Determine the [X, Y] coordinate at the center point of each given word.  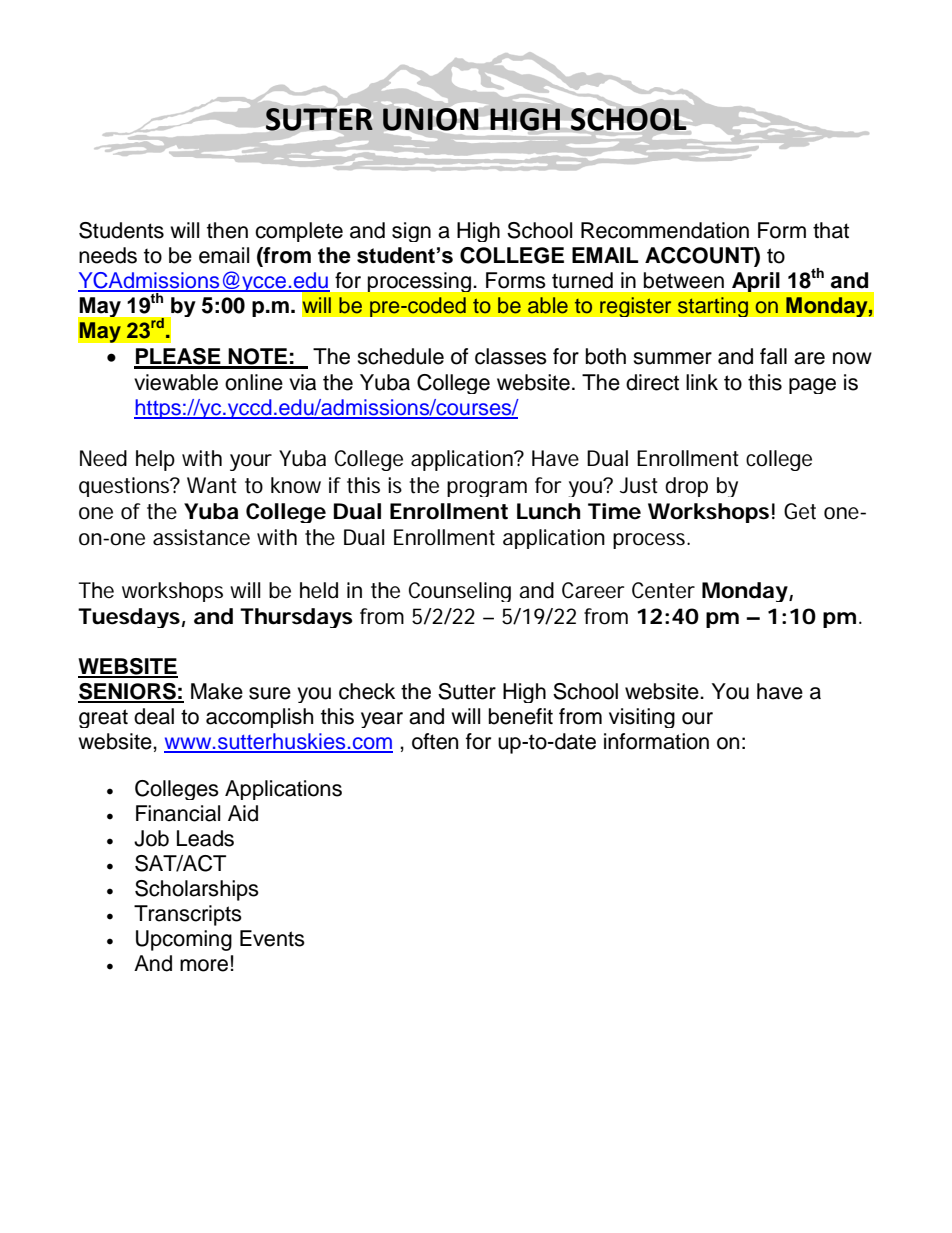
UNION [431, 119]
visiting [642, 718]
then [227, 230]
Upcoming [184, 940]
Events [272, 938]
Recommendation [665, 230]
